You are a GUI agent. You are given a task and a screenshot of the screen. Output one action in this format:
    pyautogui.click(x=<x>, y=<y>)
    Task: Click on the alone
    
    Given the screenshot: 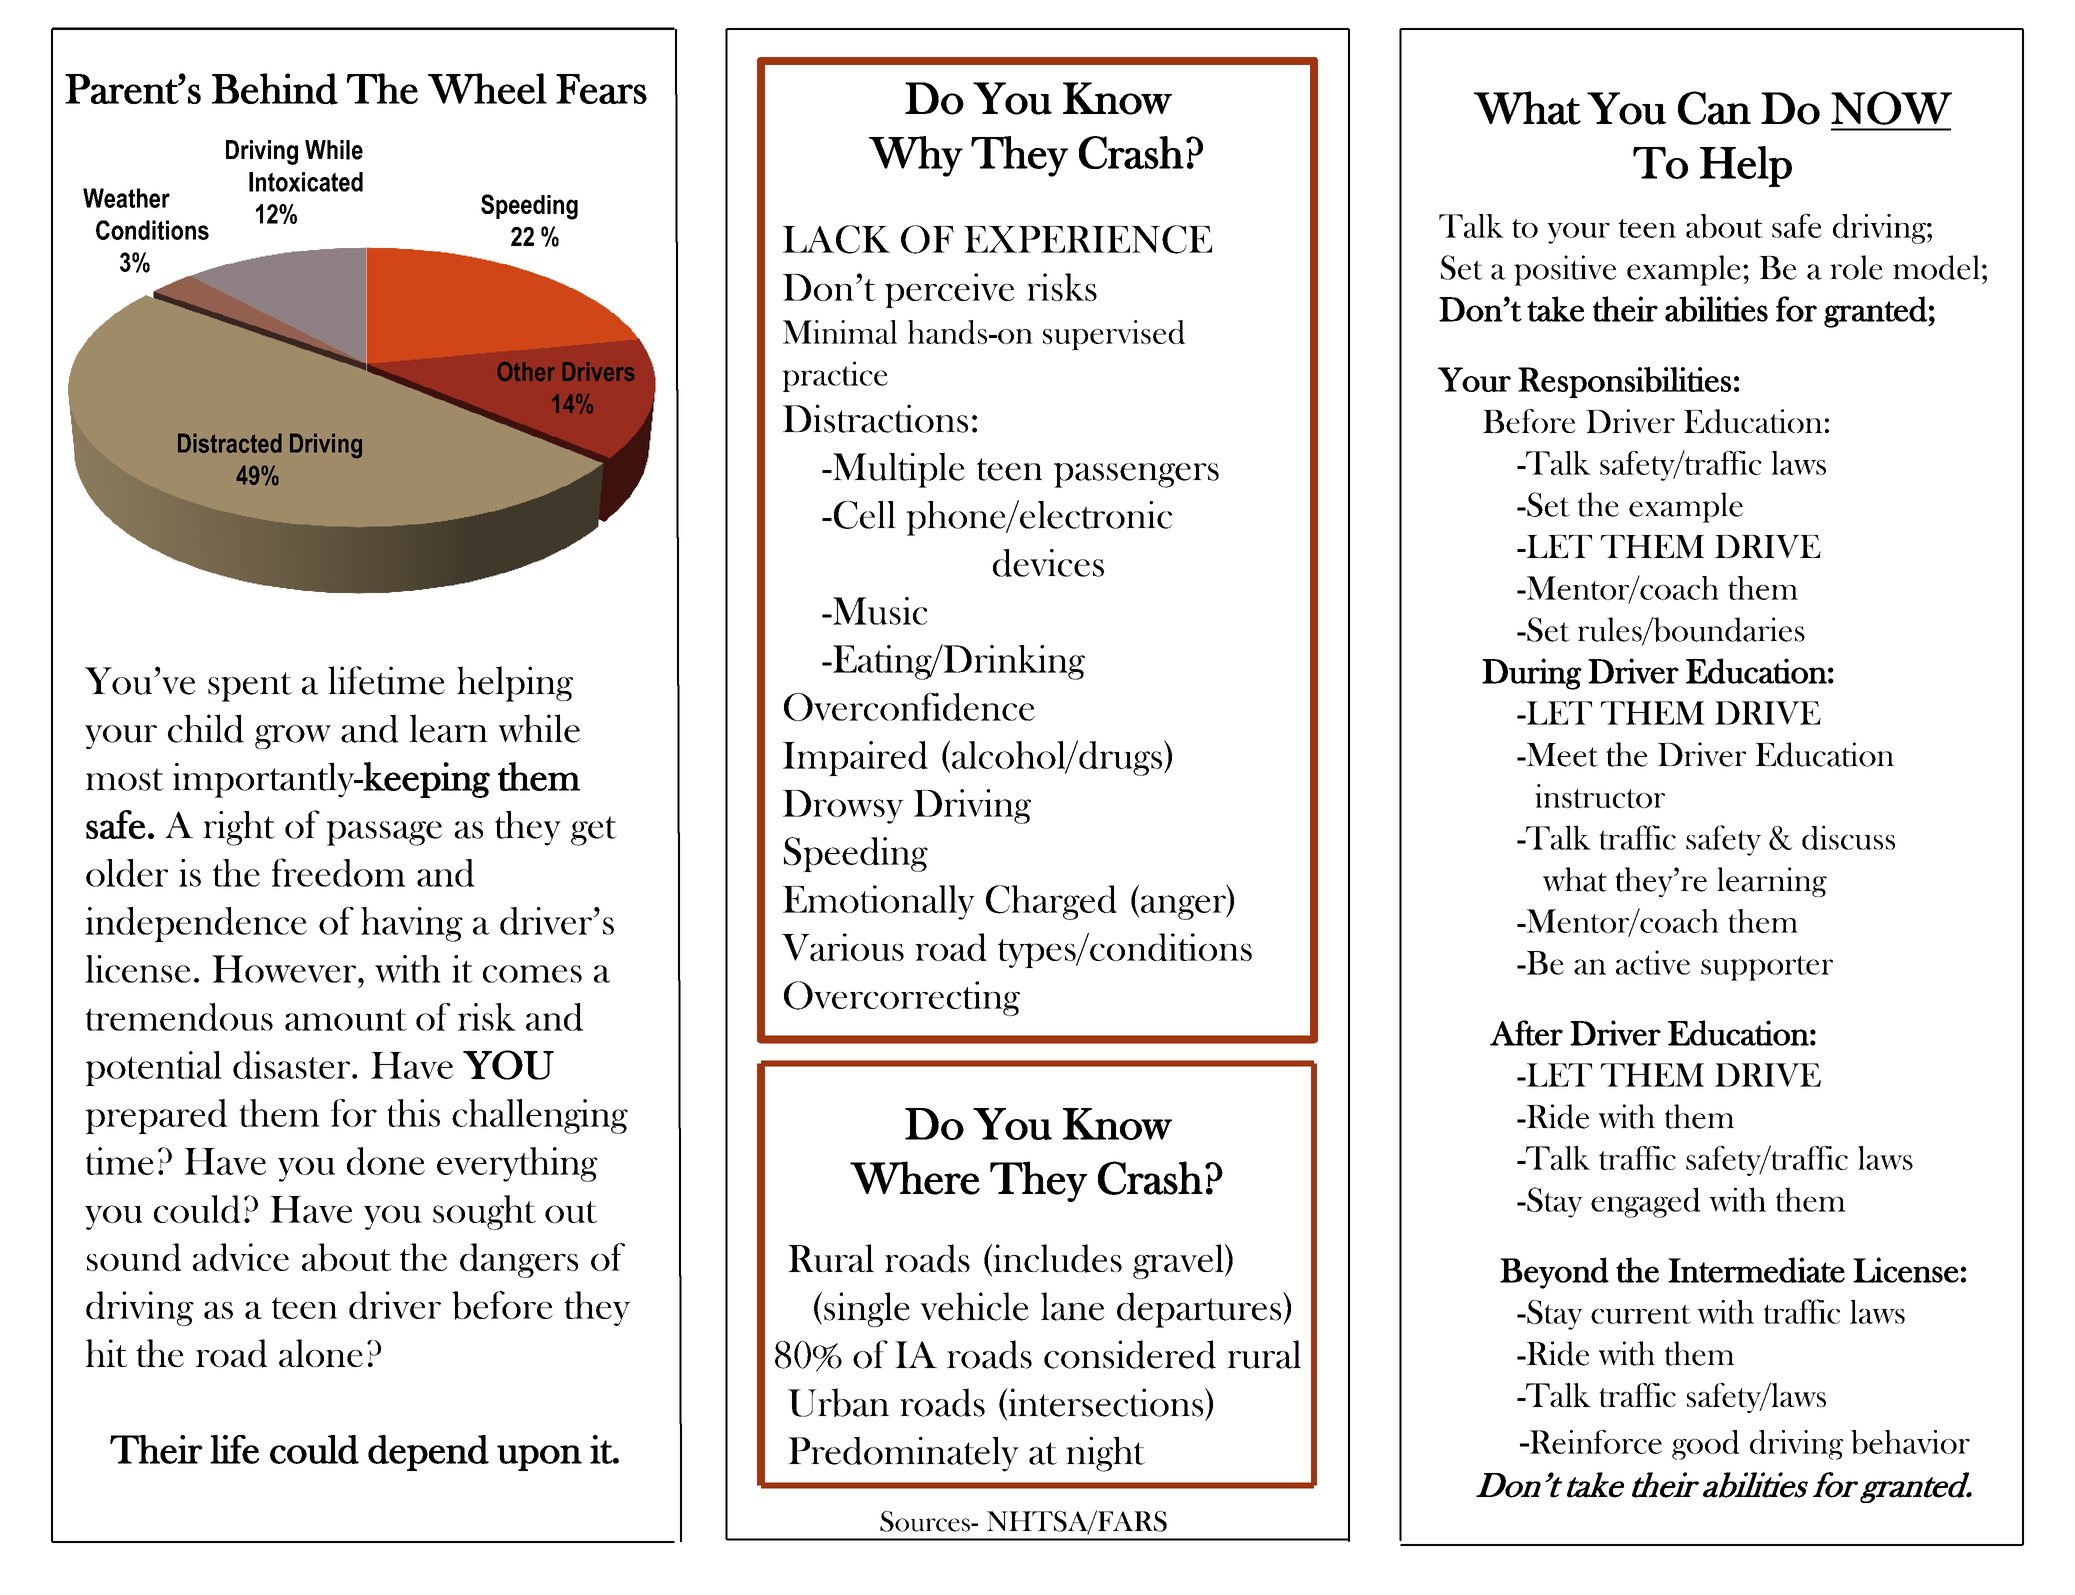 What is the action you would take?
    pyautogui.click(x=321, y=1353)
